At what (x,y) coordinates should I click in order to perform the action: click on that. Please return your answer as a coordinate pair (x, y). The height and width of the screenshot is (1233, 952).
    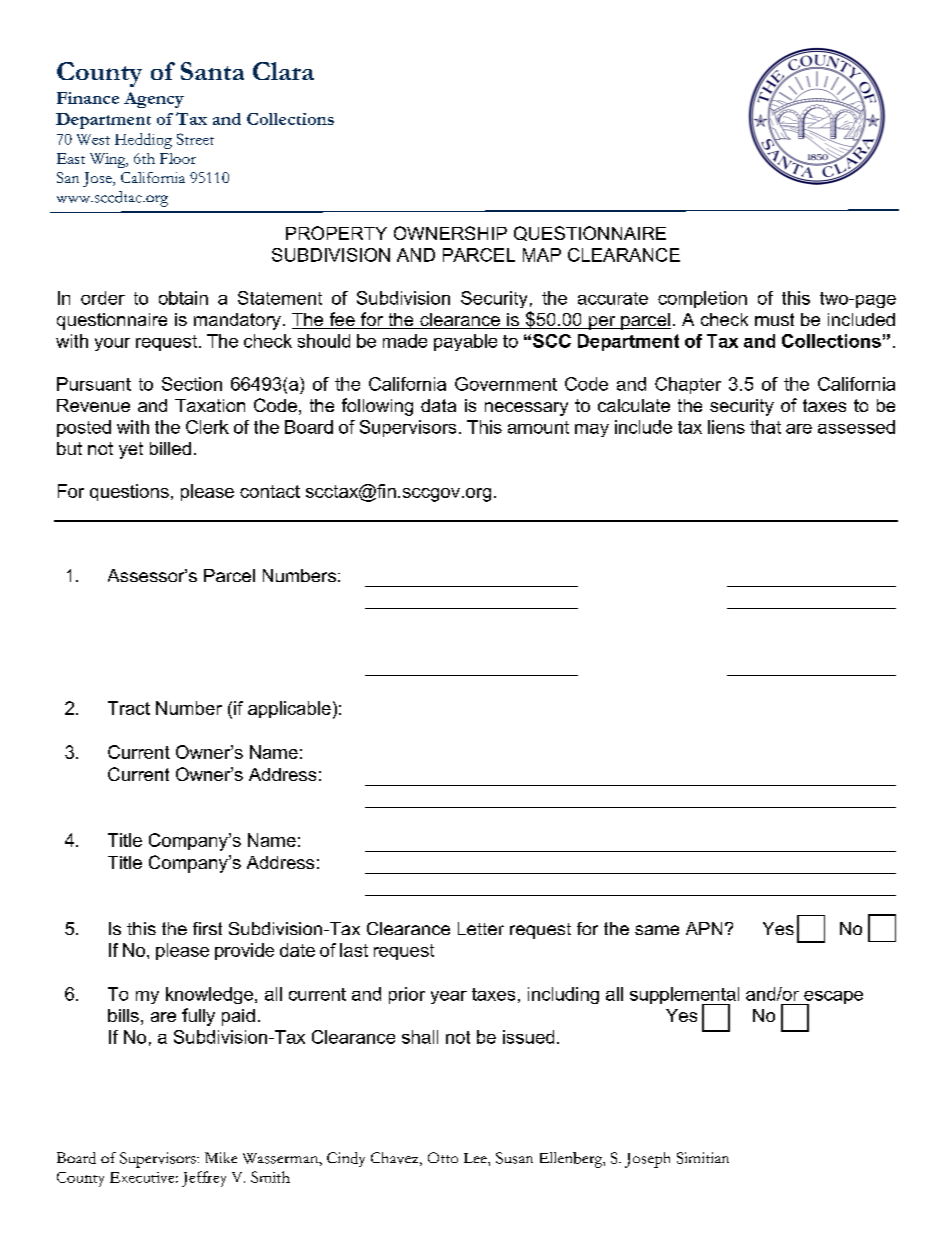
    Looking at the image, I should click on (765, 427).
